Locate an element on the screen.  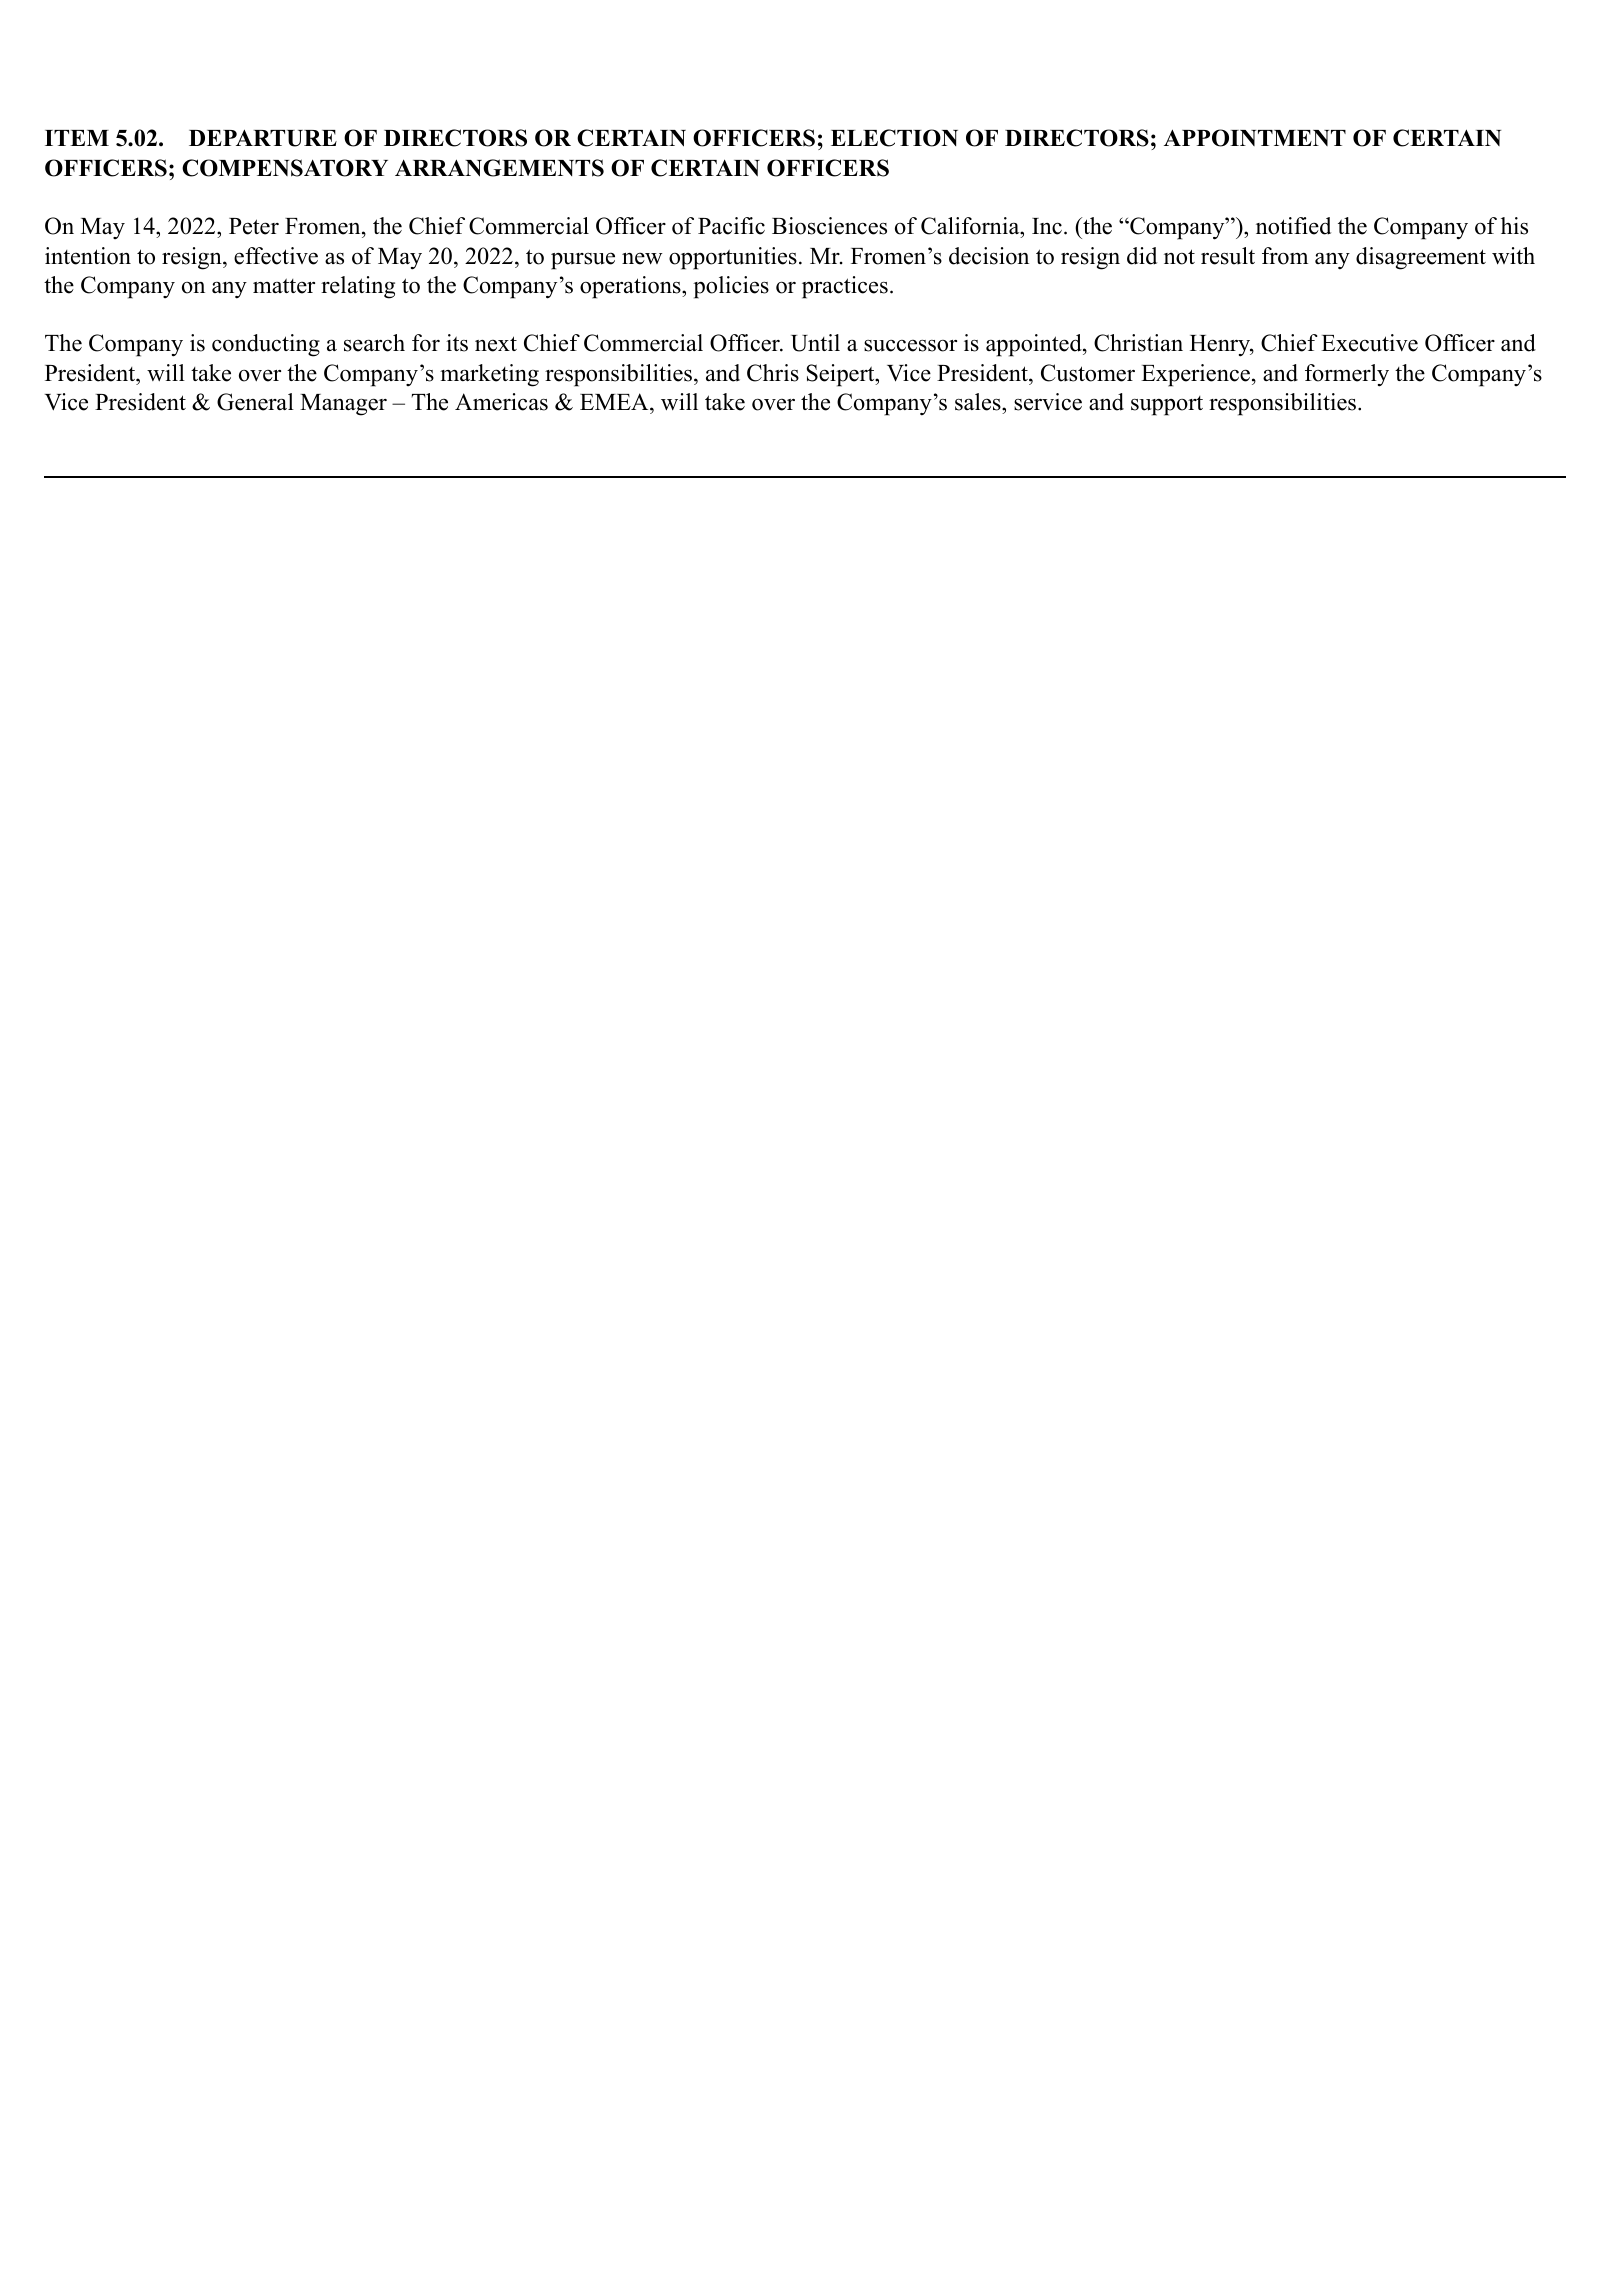
APPOINTMENT is located at coordinates (1255, 138).
